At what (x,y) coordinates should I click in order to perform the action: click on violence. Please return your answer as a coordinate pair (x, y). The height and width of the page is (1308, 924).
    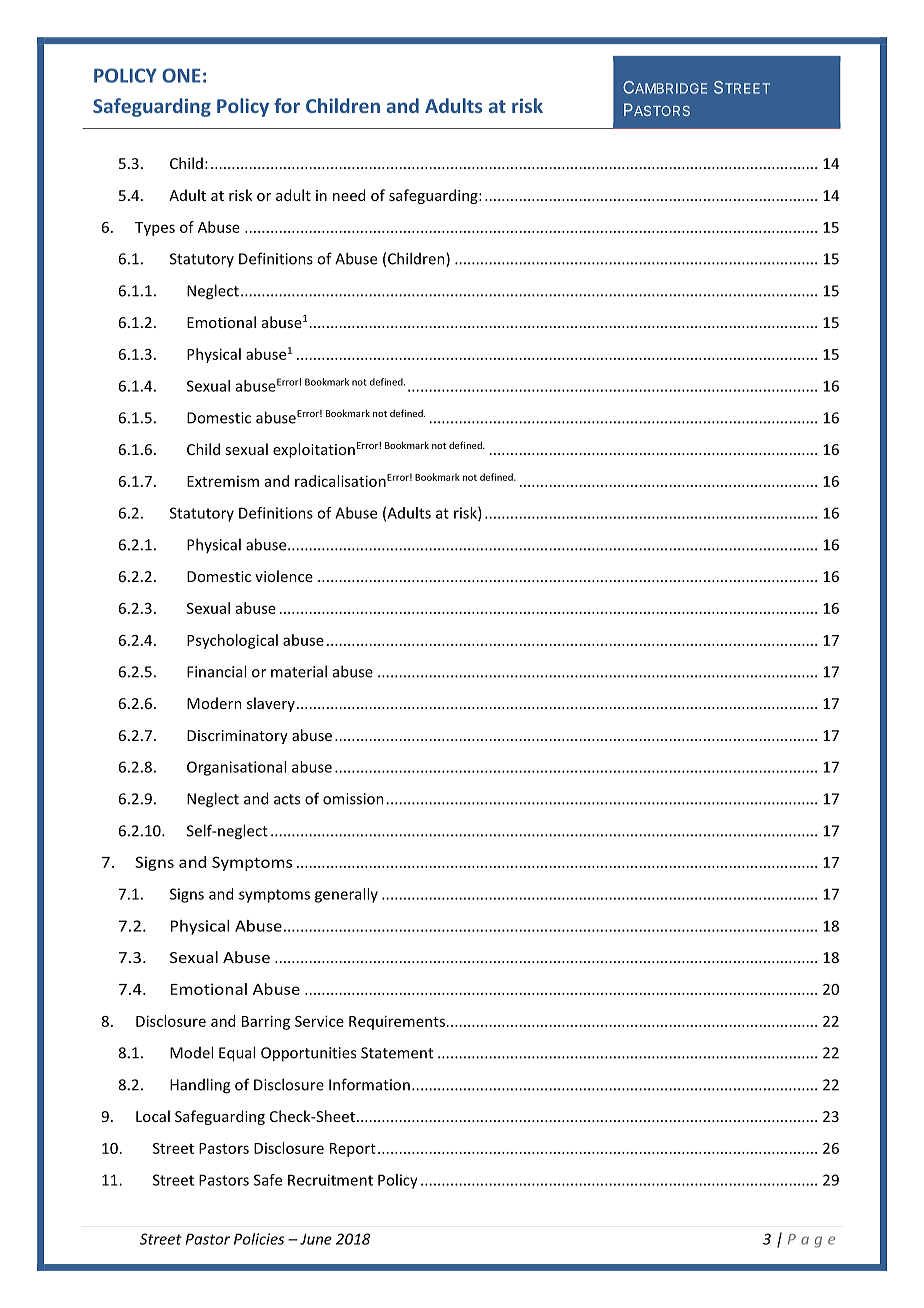
    Looking at the image, I should click on (284, 576).
